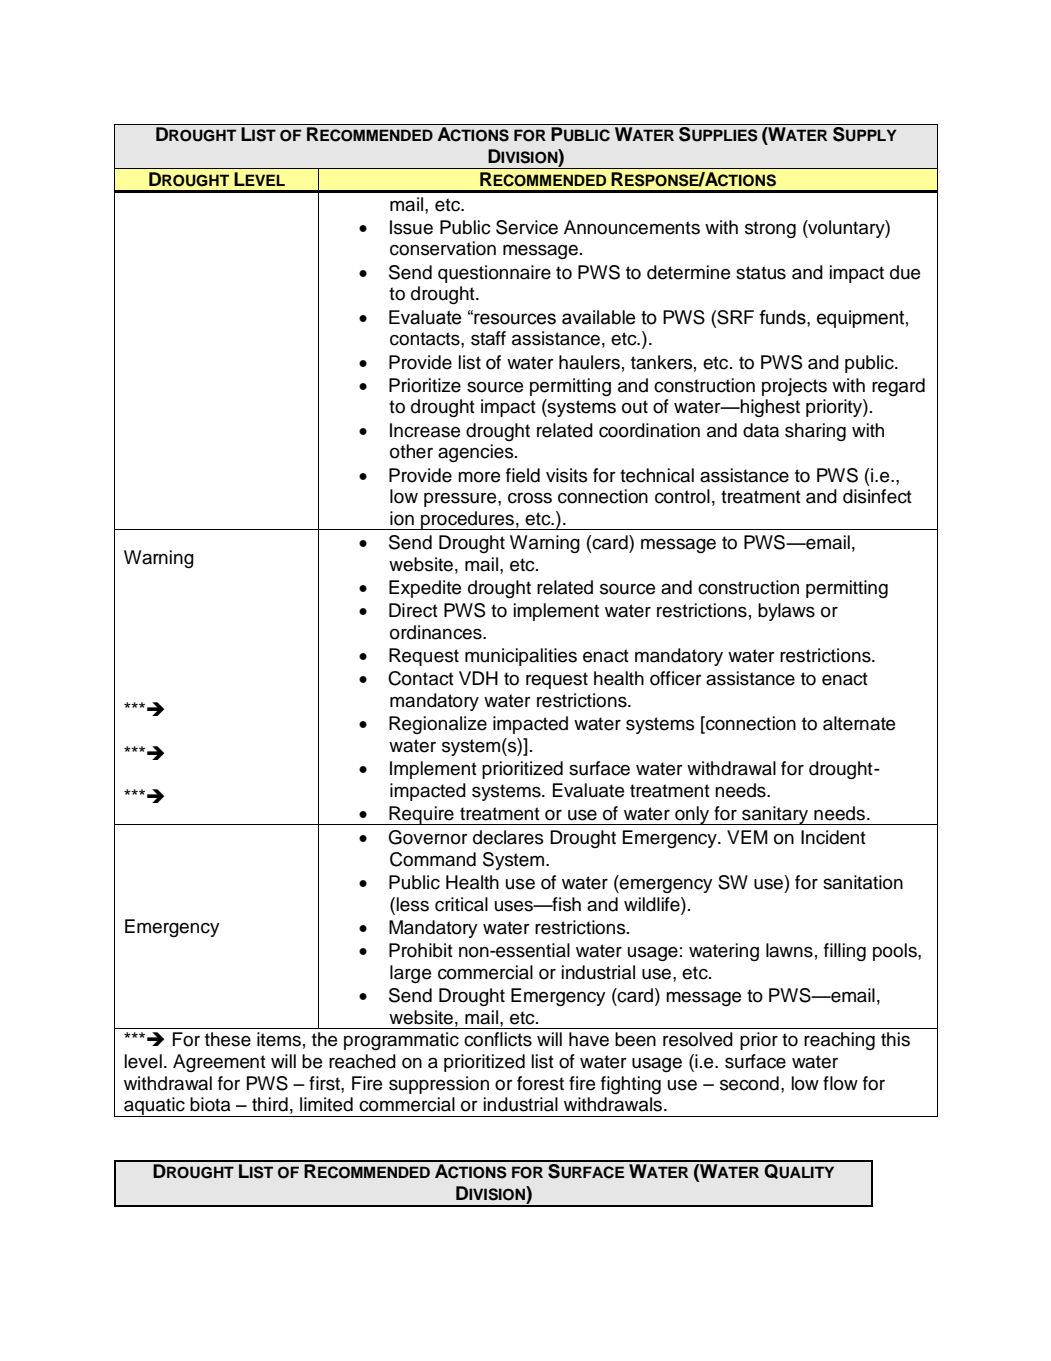 The height and width of the document is (1361, 1051). I want to click on Agreement, so click(219, 1063).
